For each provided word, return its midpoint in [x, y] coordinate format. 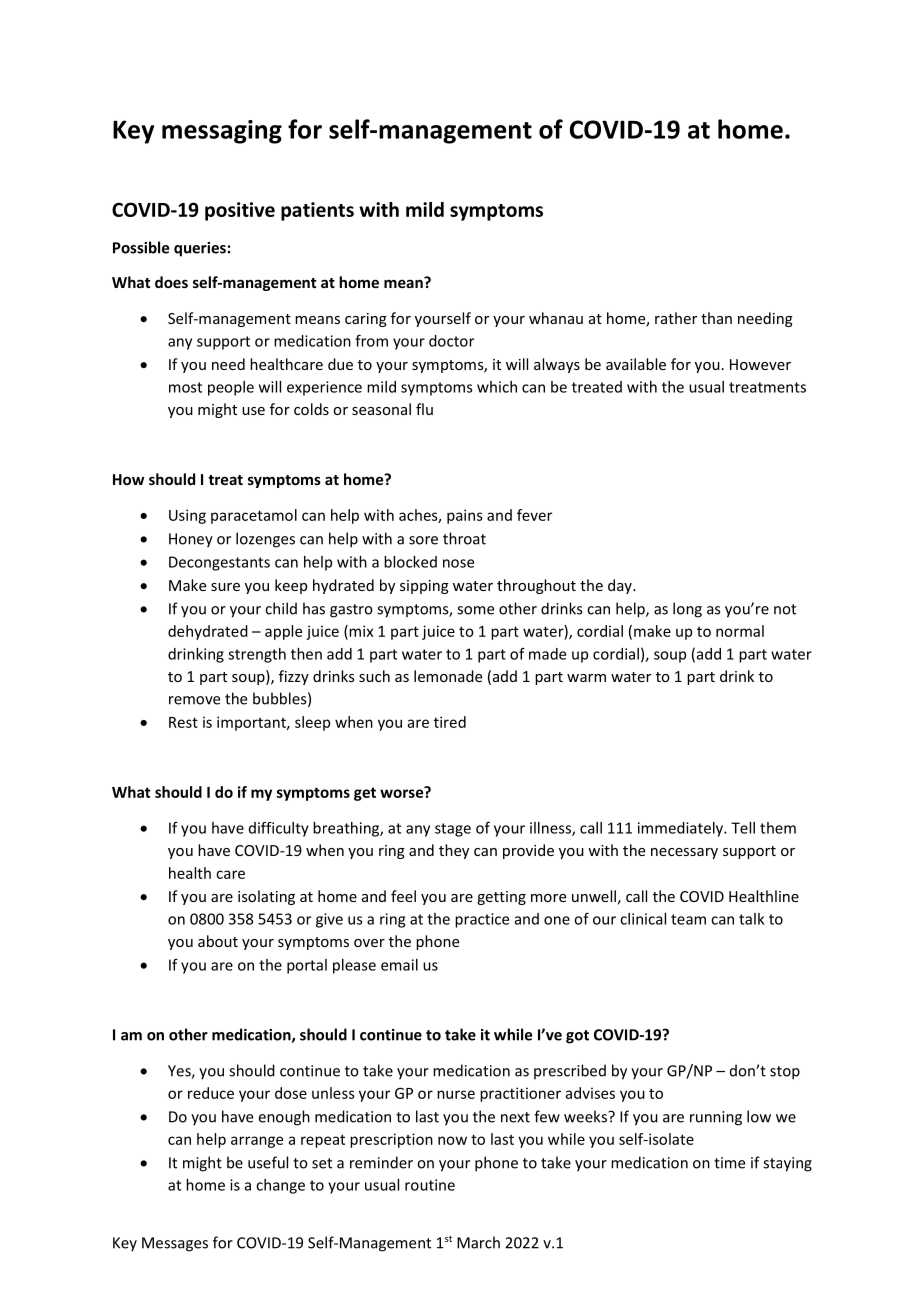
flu [424, 409]
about [218, 941]
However [760, 364]
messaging [222, 132]
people [231, 388]
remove [194, 700]
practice [482, 920]
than [716, 318]
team [688, 919]
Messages [175, 1244]
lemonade [448, 676]
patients [317, 211]
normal [740, 631]
